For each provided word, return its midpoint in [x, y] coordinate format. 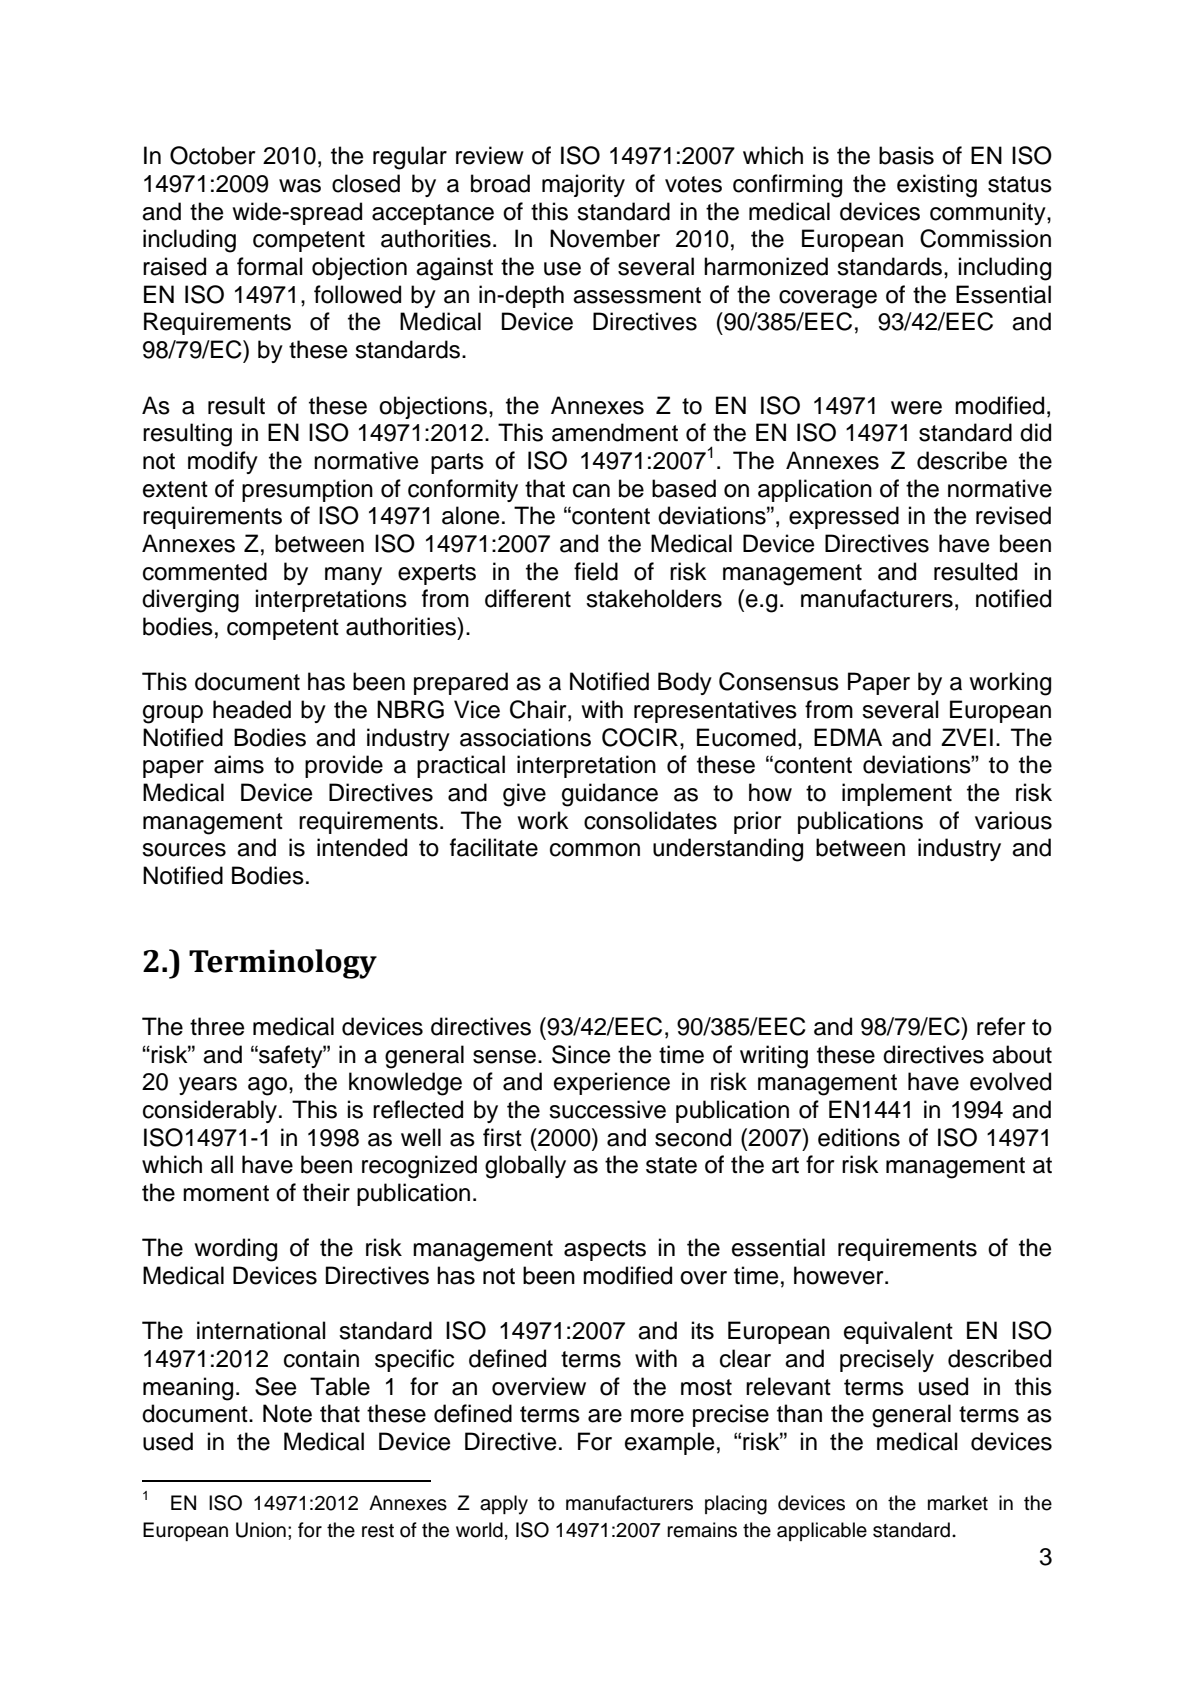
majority [583, 185]
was [300, 186]
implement [897, 794]
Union [261, 1530]
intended [362, 847]
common [595, 850]
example [669, 1443]
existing [937, 186]
